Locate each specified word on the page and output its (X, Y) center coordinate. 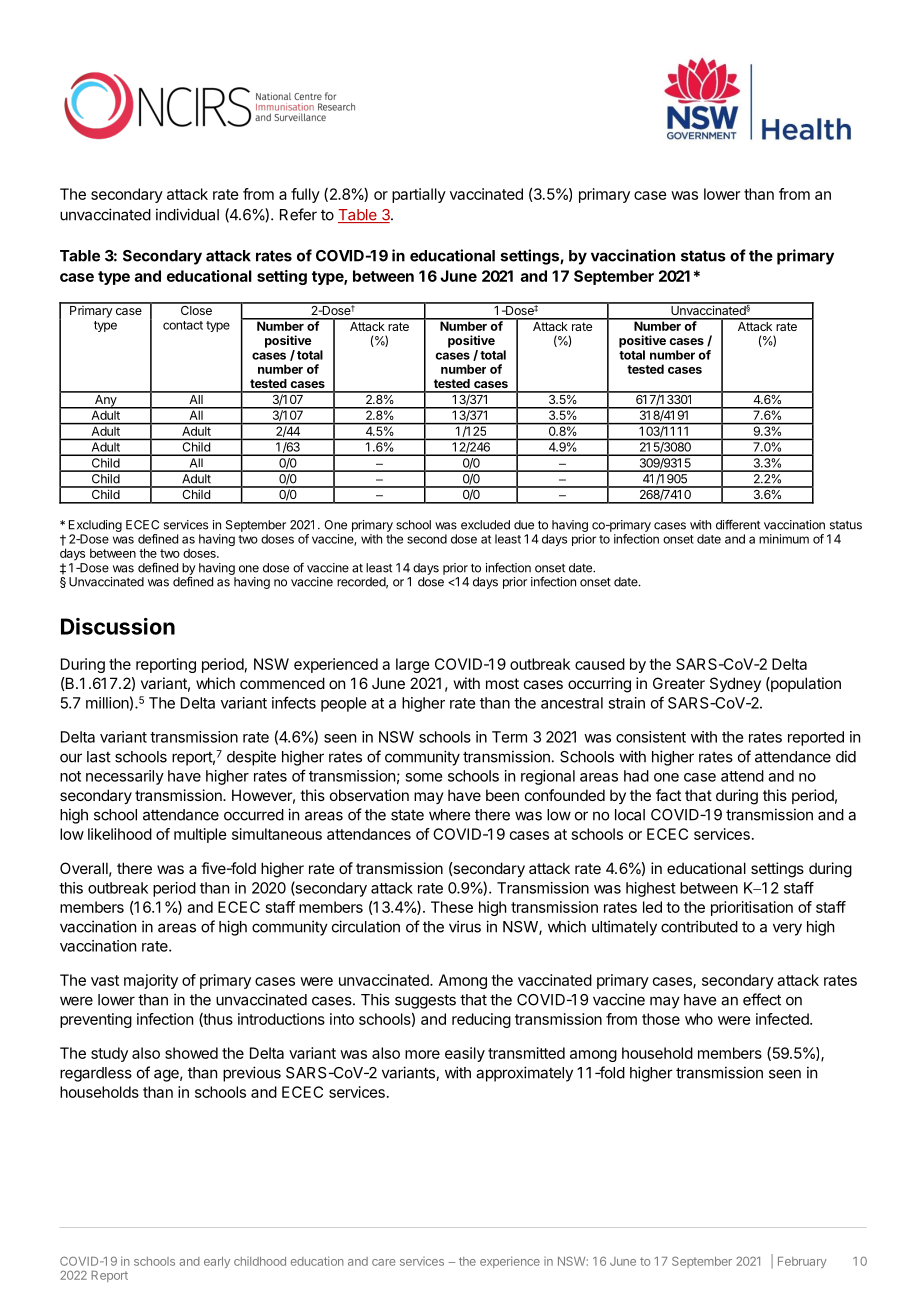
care (383, 1262)
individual (187, 214)
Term (509, 737)
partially (419, 195)
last (99, 757)
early (217, 1262)
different (738, 524)
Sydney (735, 684)
